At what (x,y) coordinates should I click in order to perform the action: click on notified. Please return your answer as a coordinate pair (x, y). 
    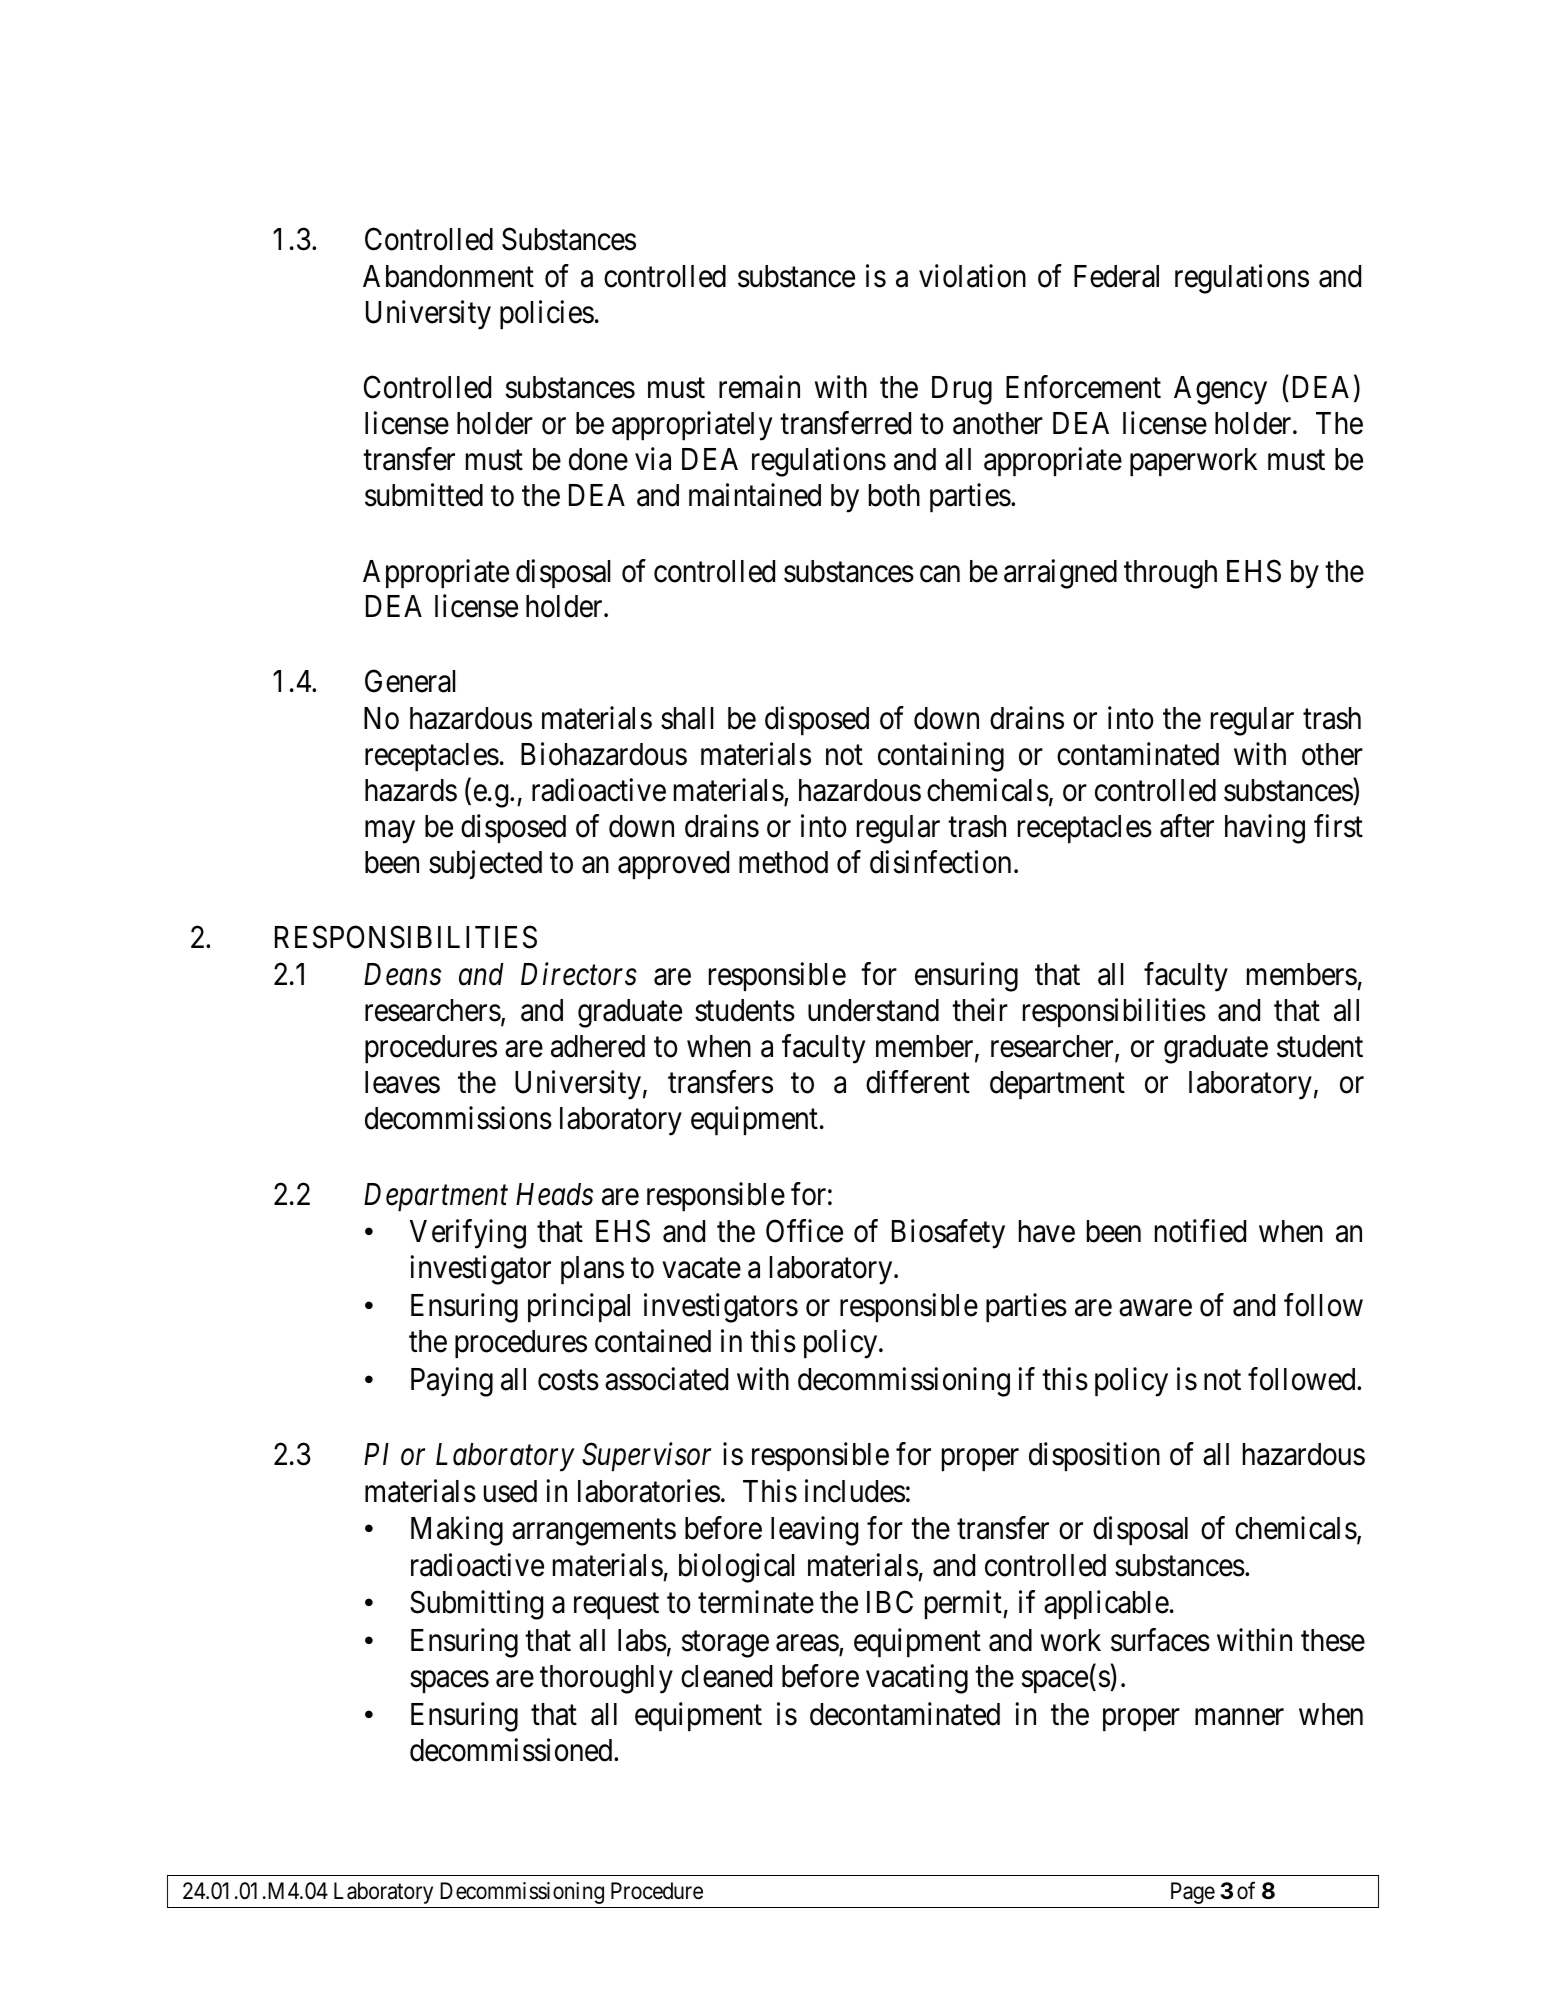
    Looking at the image, I should click on (1200, 1231).
